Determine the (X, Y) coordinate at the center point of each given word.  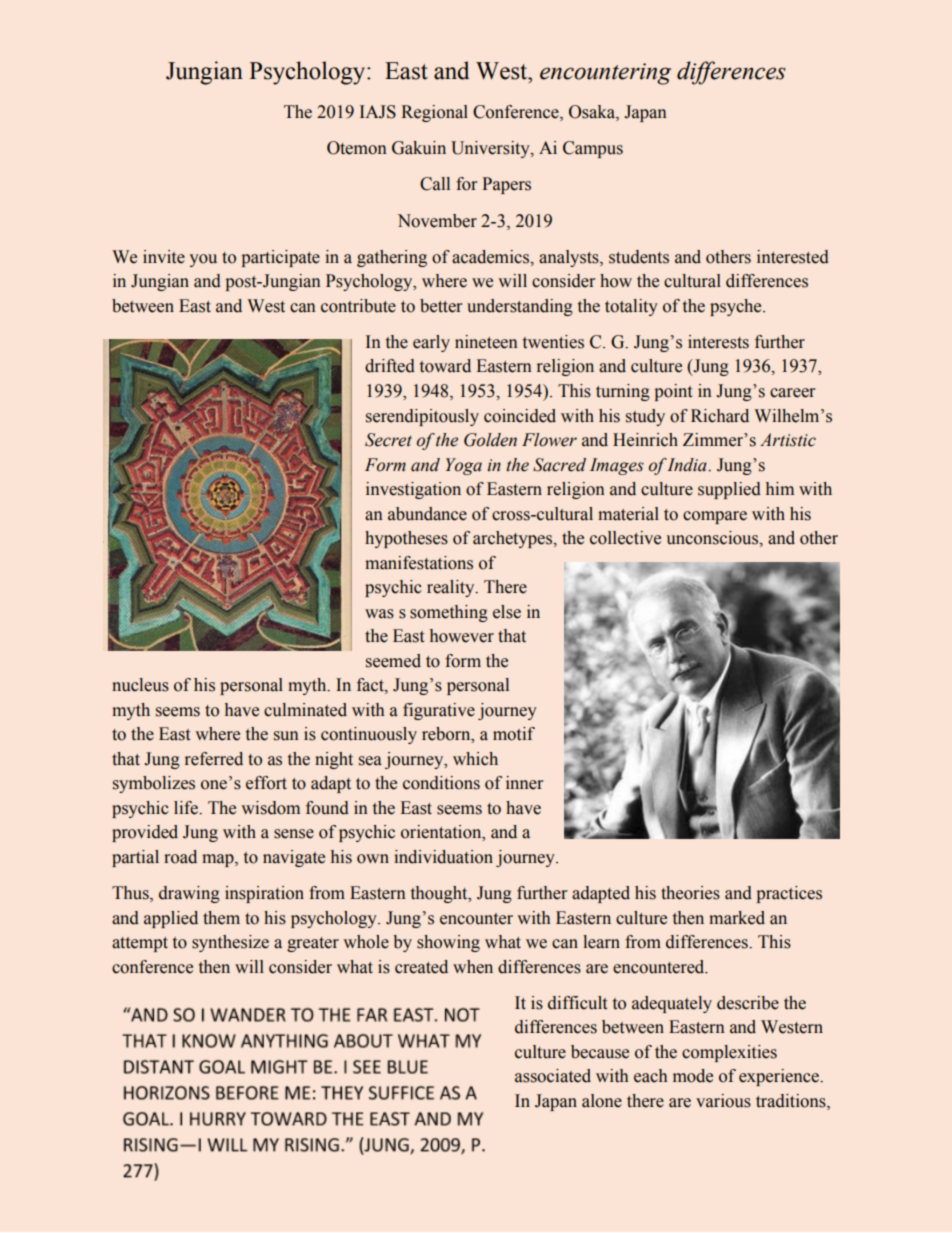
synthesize (230, 943)
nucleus (140, 685)
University (491, 149)
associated (553, 1076)
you (203, 260)
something (449, 613)
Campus (593, 149)
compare (715, 517)
